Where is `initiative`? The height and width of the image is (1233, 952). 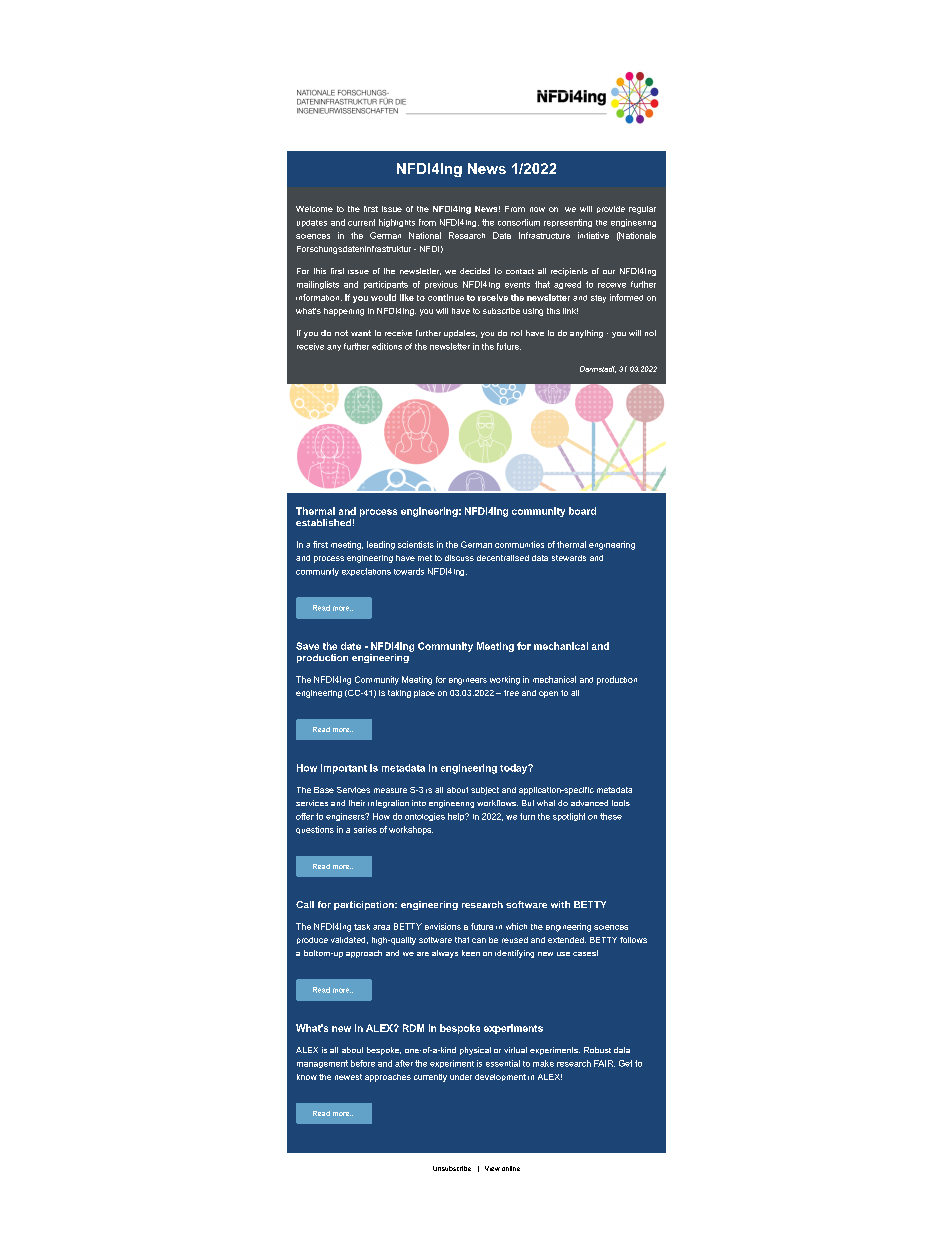
initiative is located at coordinates (593, 235).
